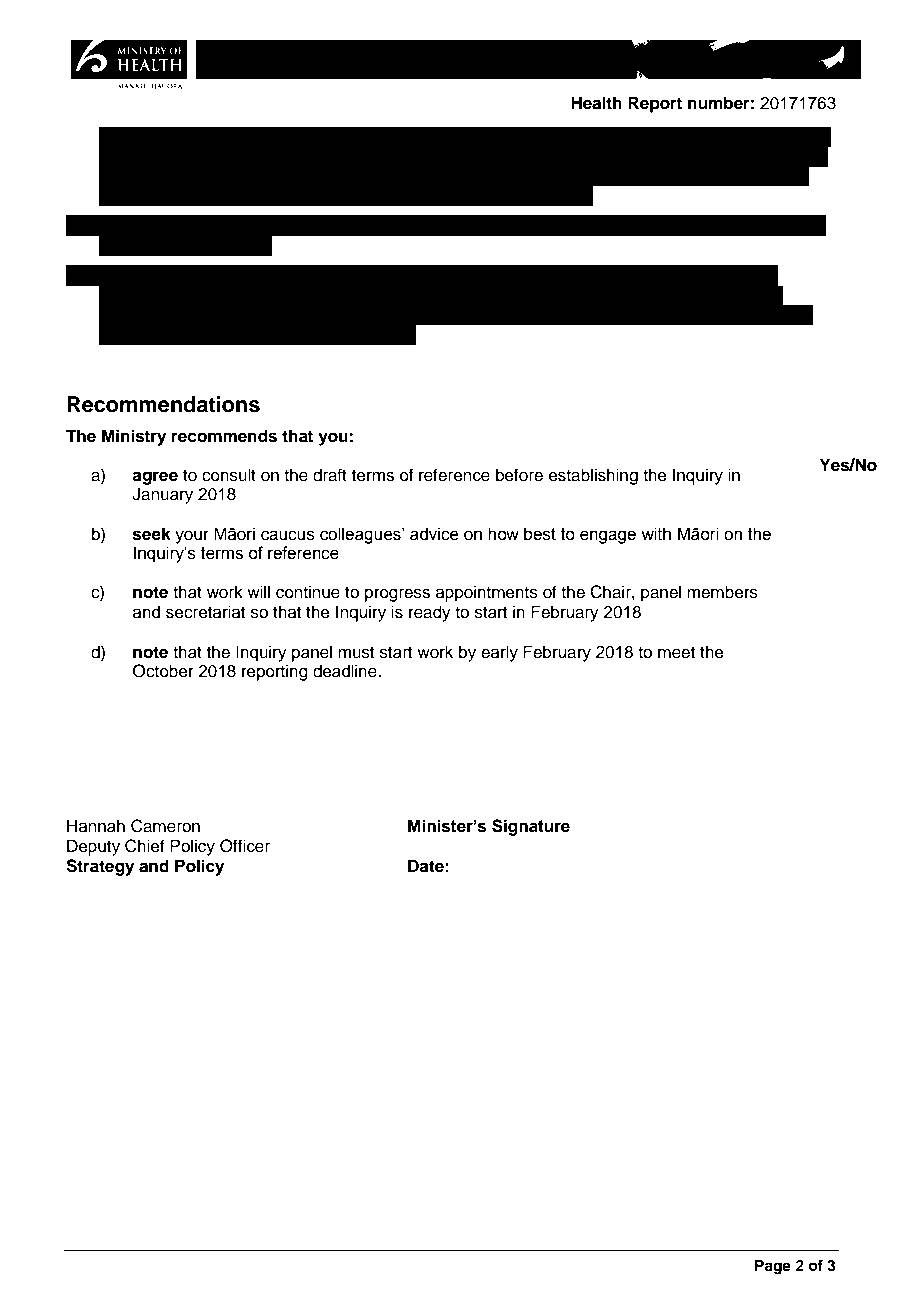  Describe the element at coordinates (531, 827) in the page. I see `Signature` at that location.
